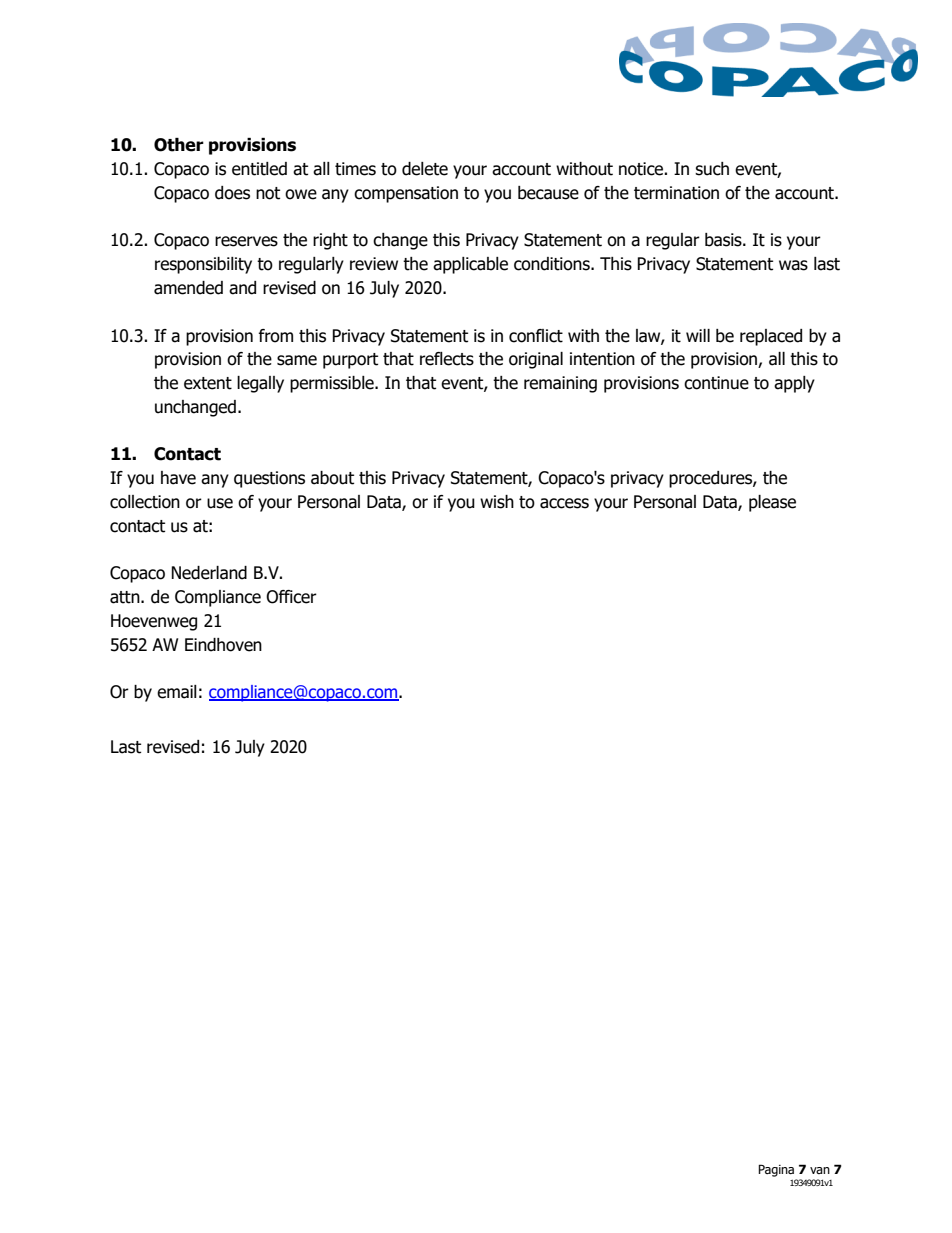  Describe the element at coordinates (269, 479) in the image. I see `questions` at that location.
